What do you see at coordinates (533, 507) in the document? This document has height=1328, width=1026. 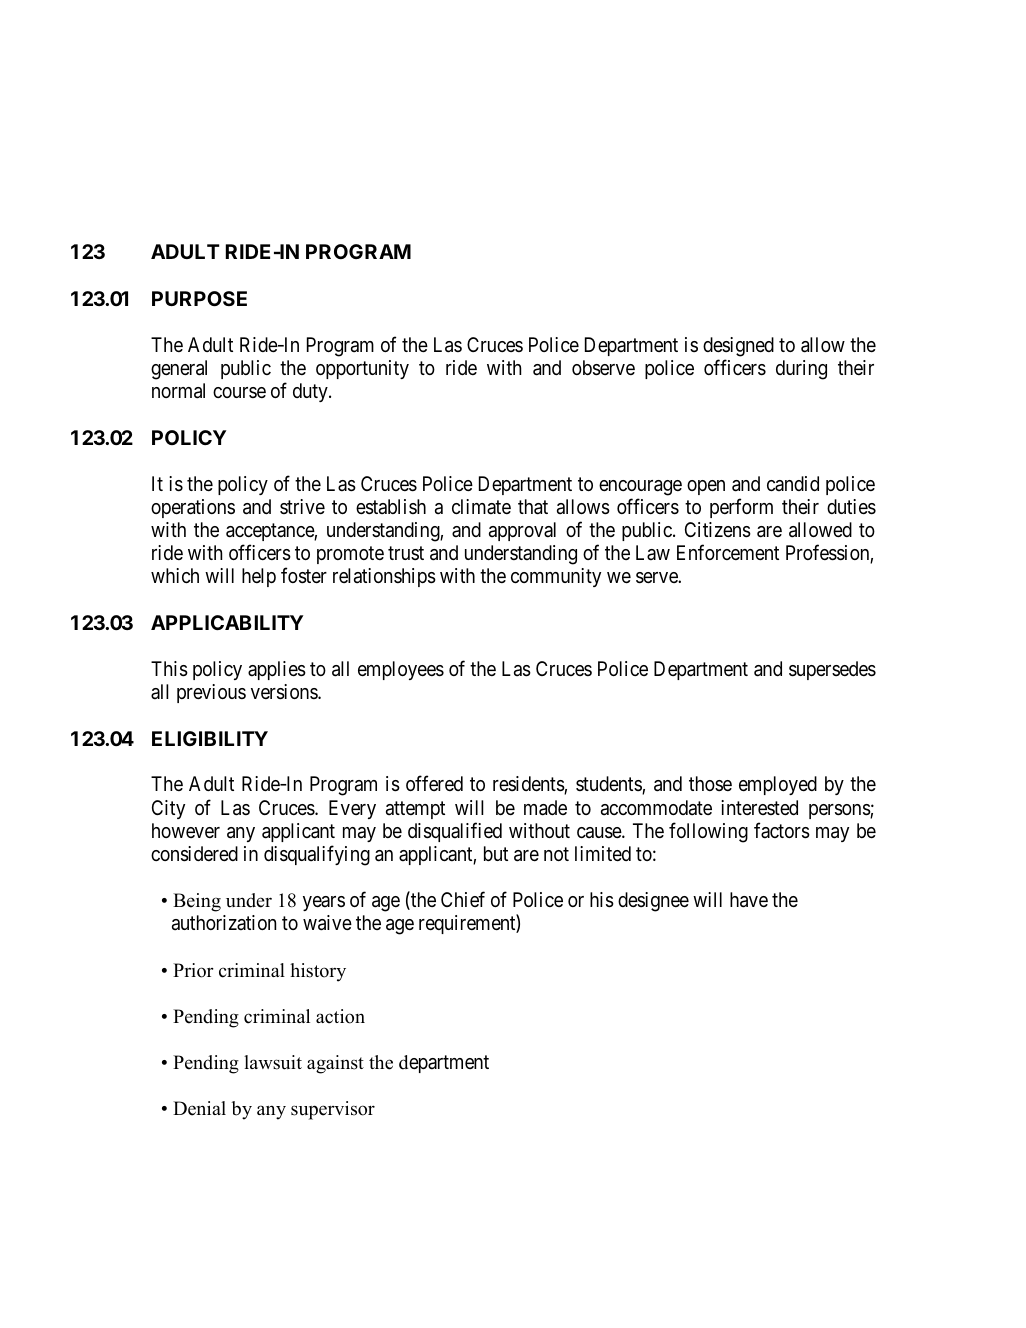 I see `that` at bounding box center [533, 507].
